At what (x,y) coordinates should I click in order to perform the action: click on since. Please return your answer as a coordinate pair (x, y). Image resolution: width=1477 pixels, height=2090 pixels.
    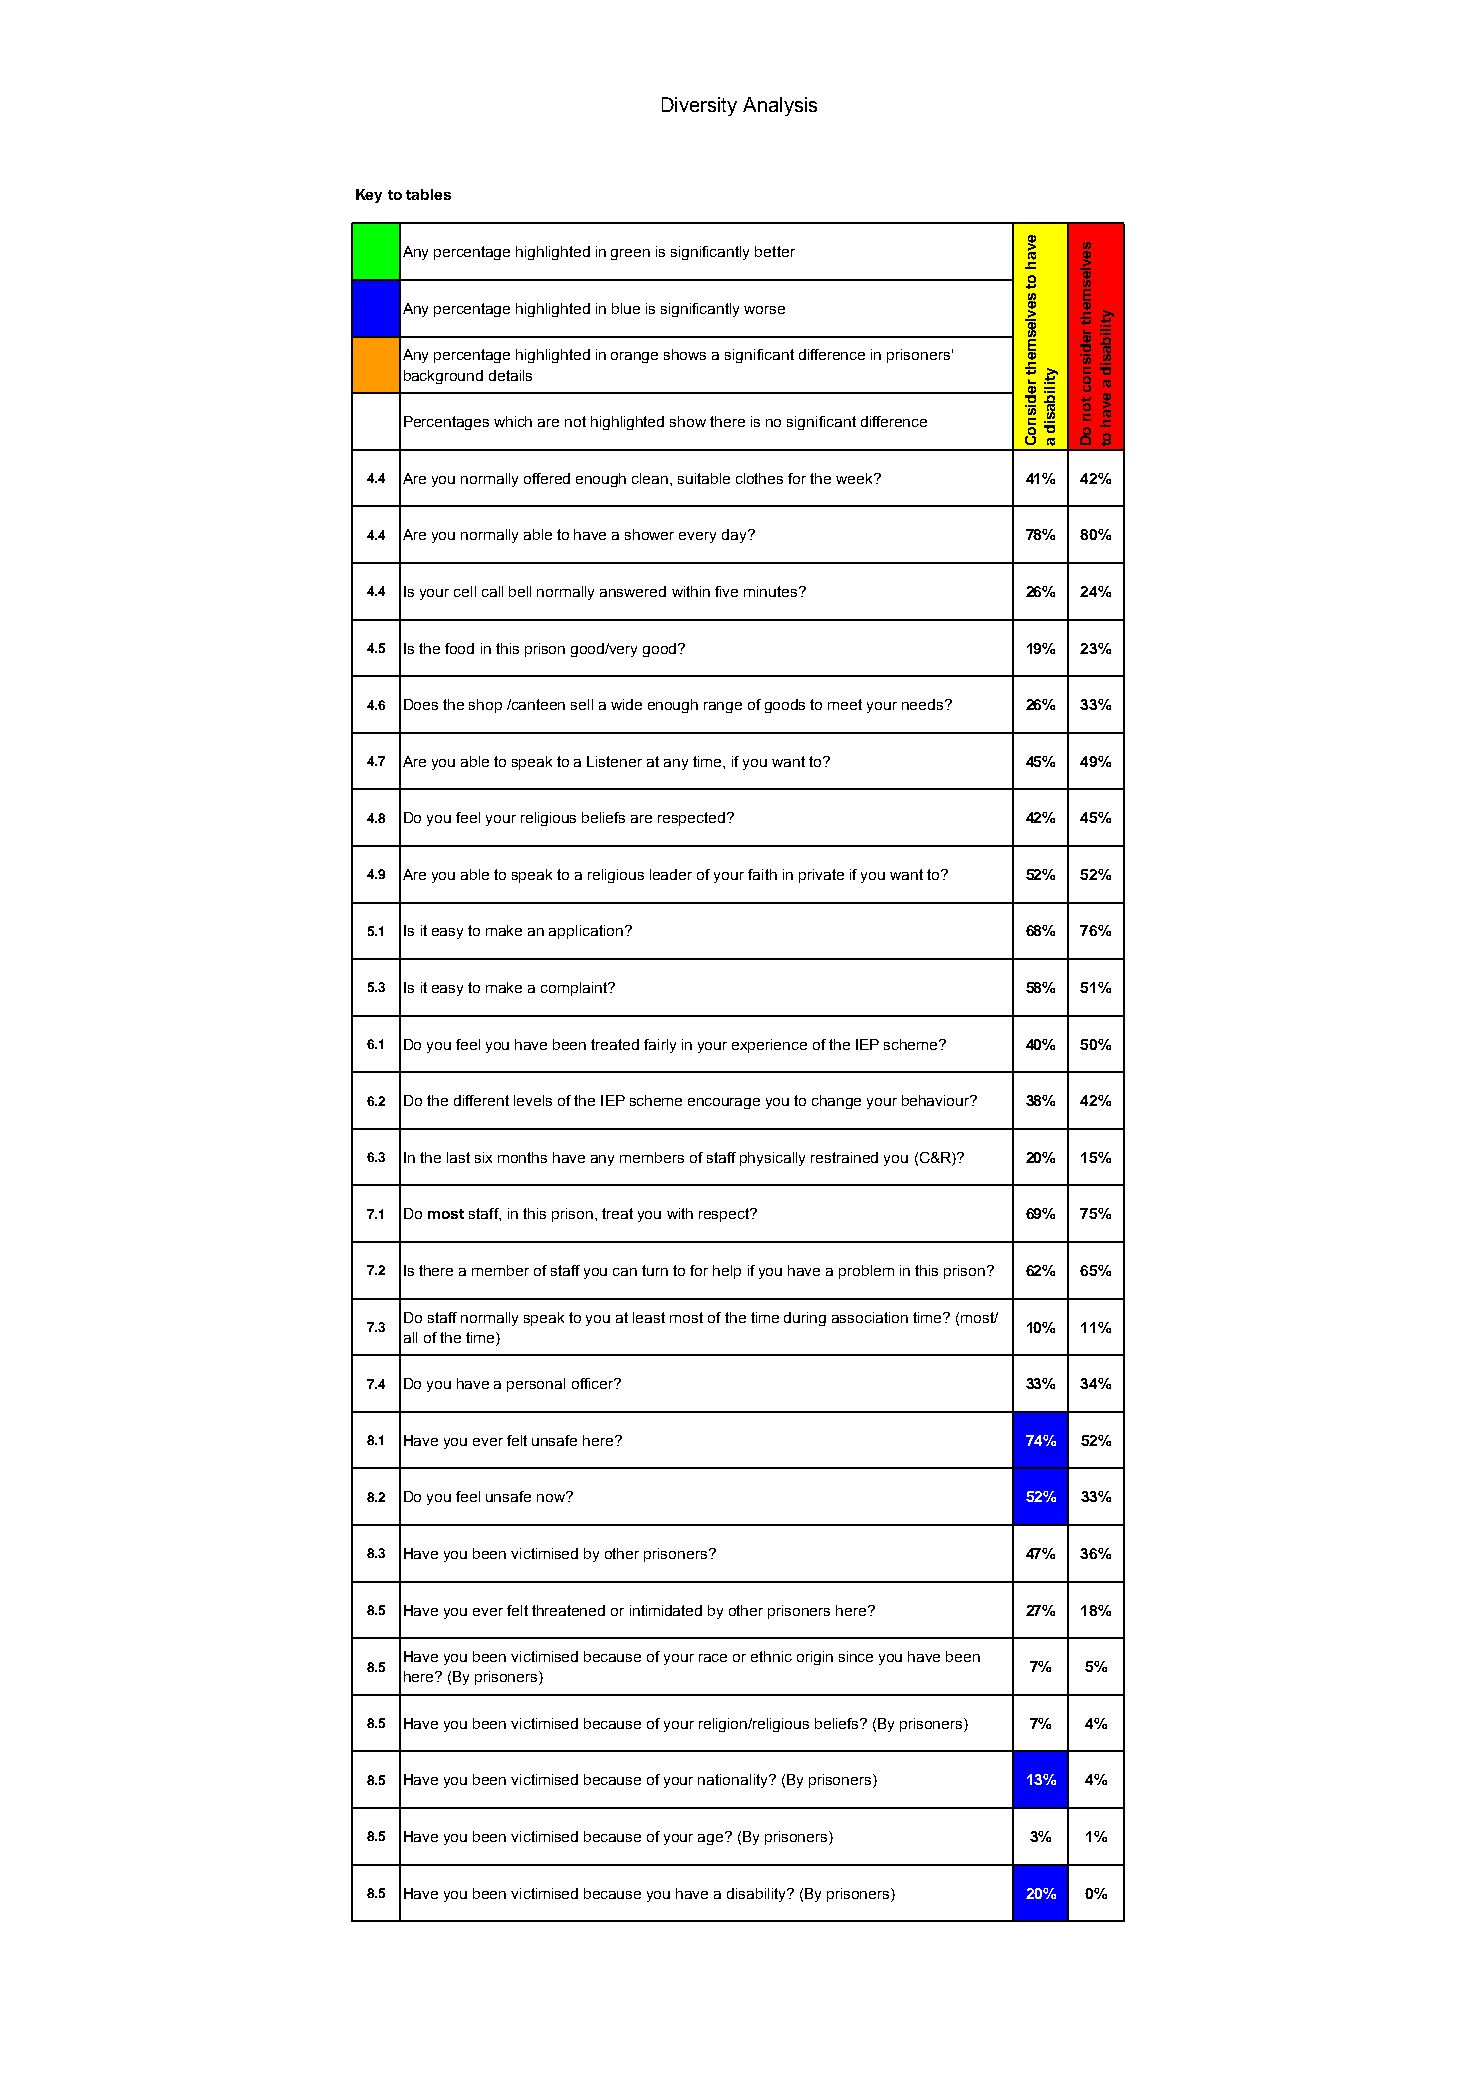
    Looking at the image, I should click on (856, 1656).
